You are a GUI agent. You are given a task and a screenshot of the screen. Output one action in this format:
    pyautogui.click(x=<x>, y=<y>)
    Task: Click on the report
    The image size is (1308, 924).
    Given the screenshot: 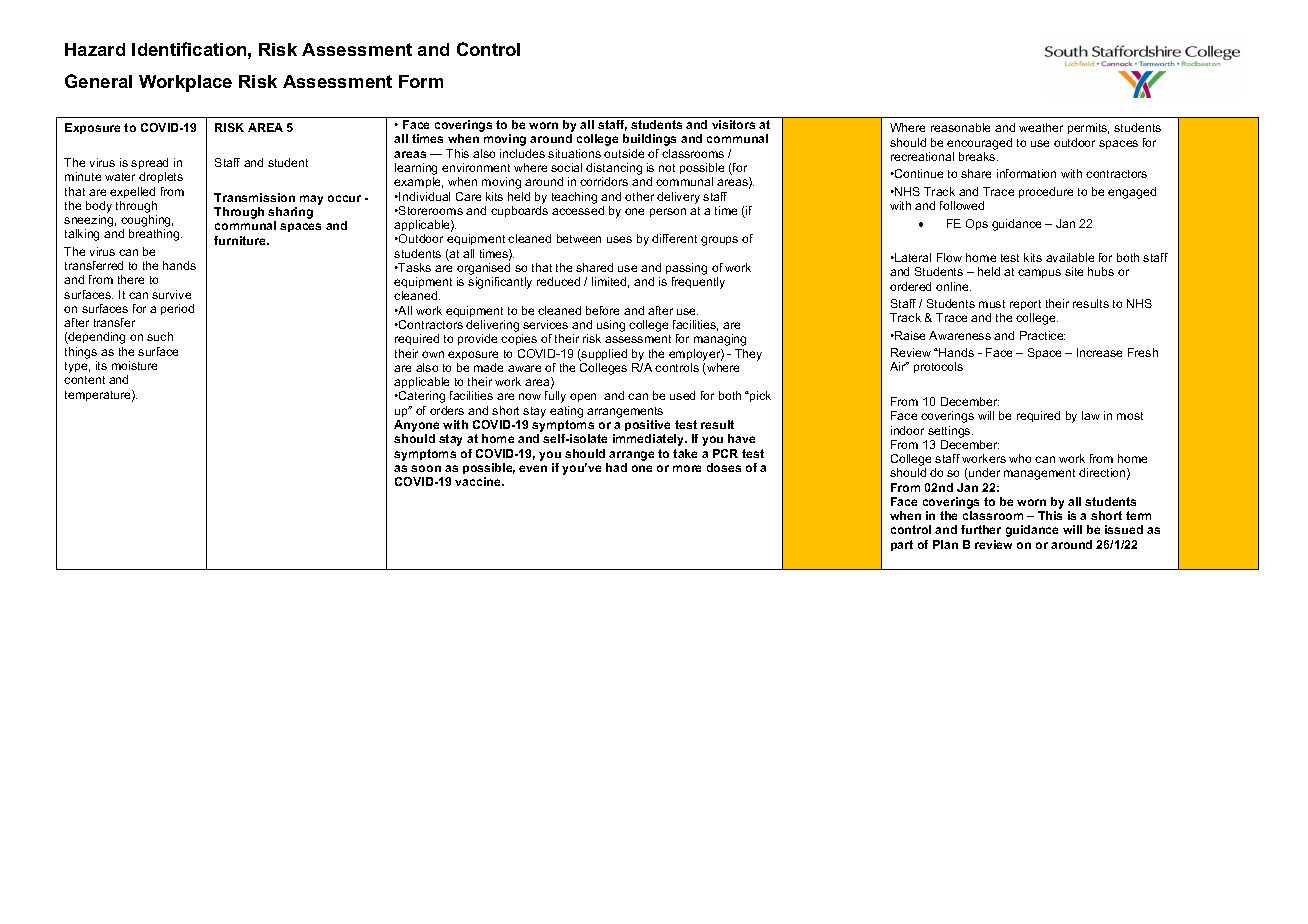 What is the action you would take?
    pyautogui.click(x=1025, y=305)
